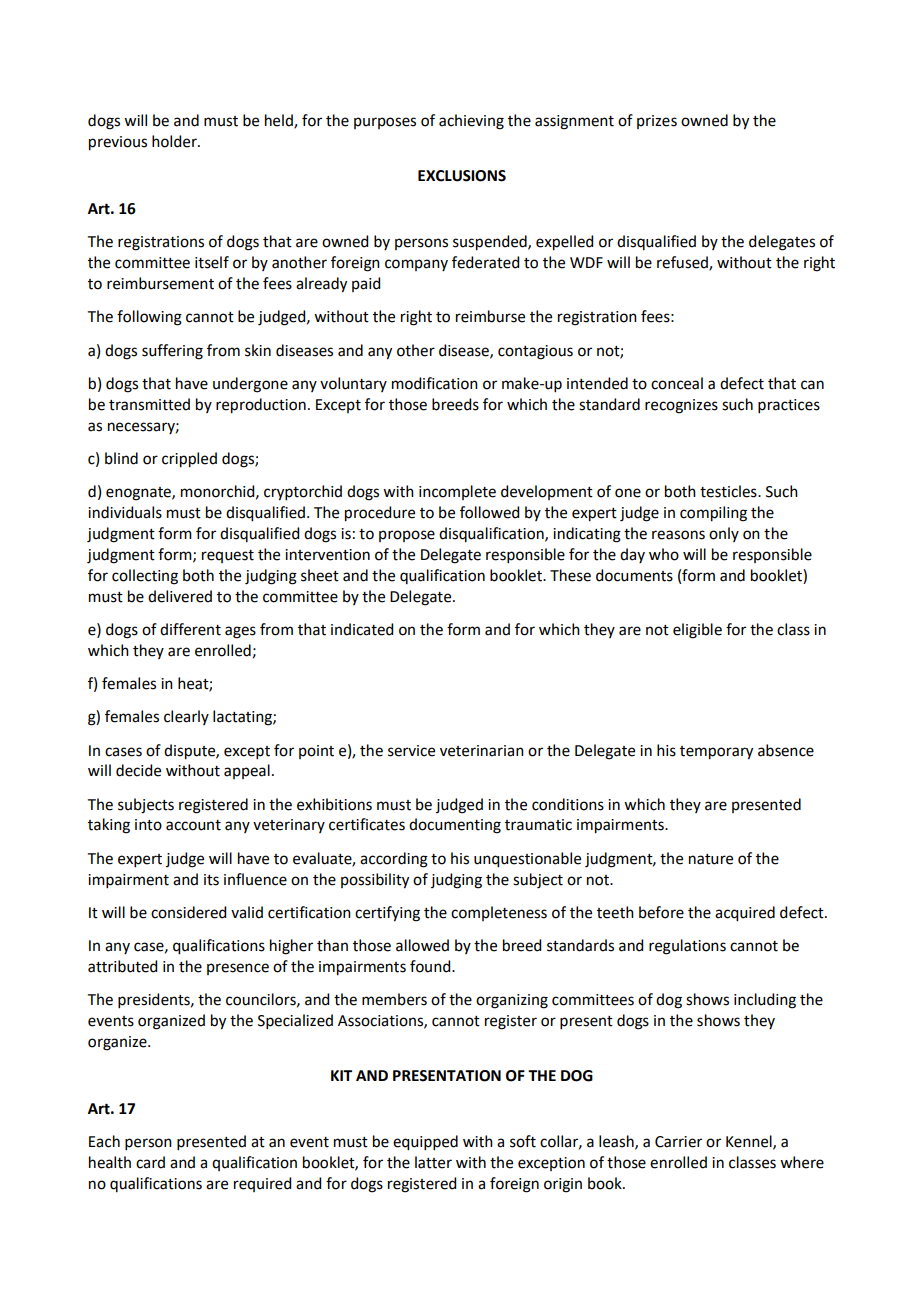 Image resolution: width=924 pixels, height=1308 pixels. What do you see at coordinates (150, 1162) in the image?
I see `card` at bounding box center [150, 1162].
